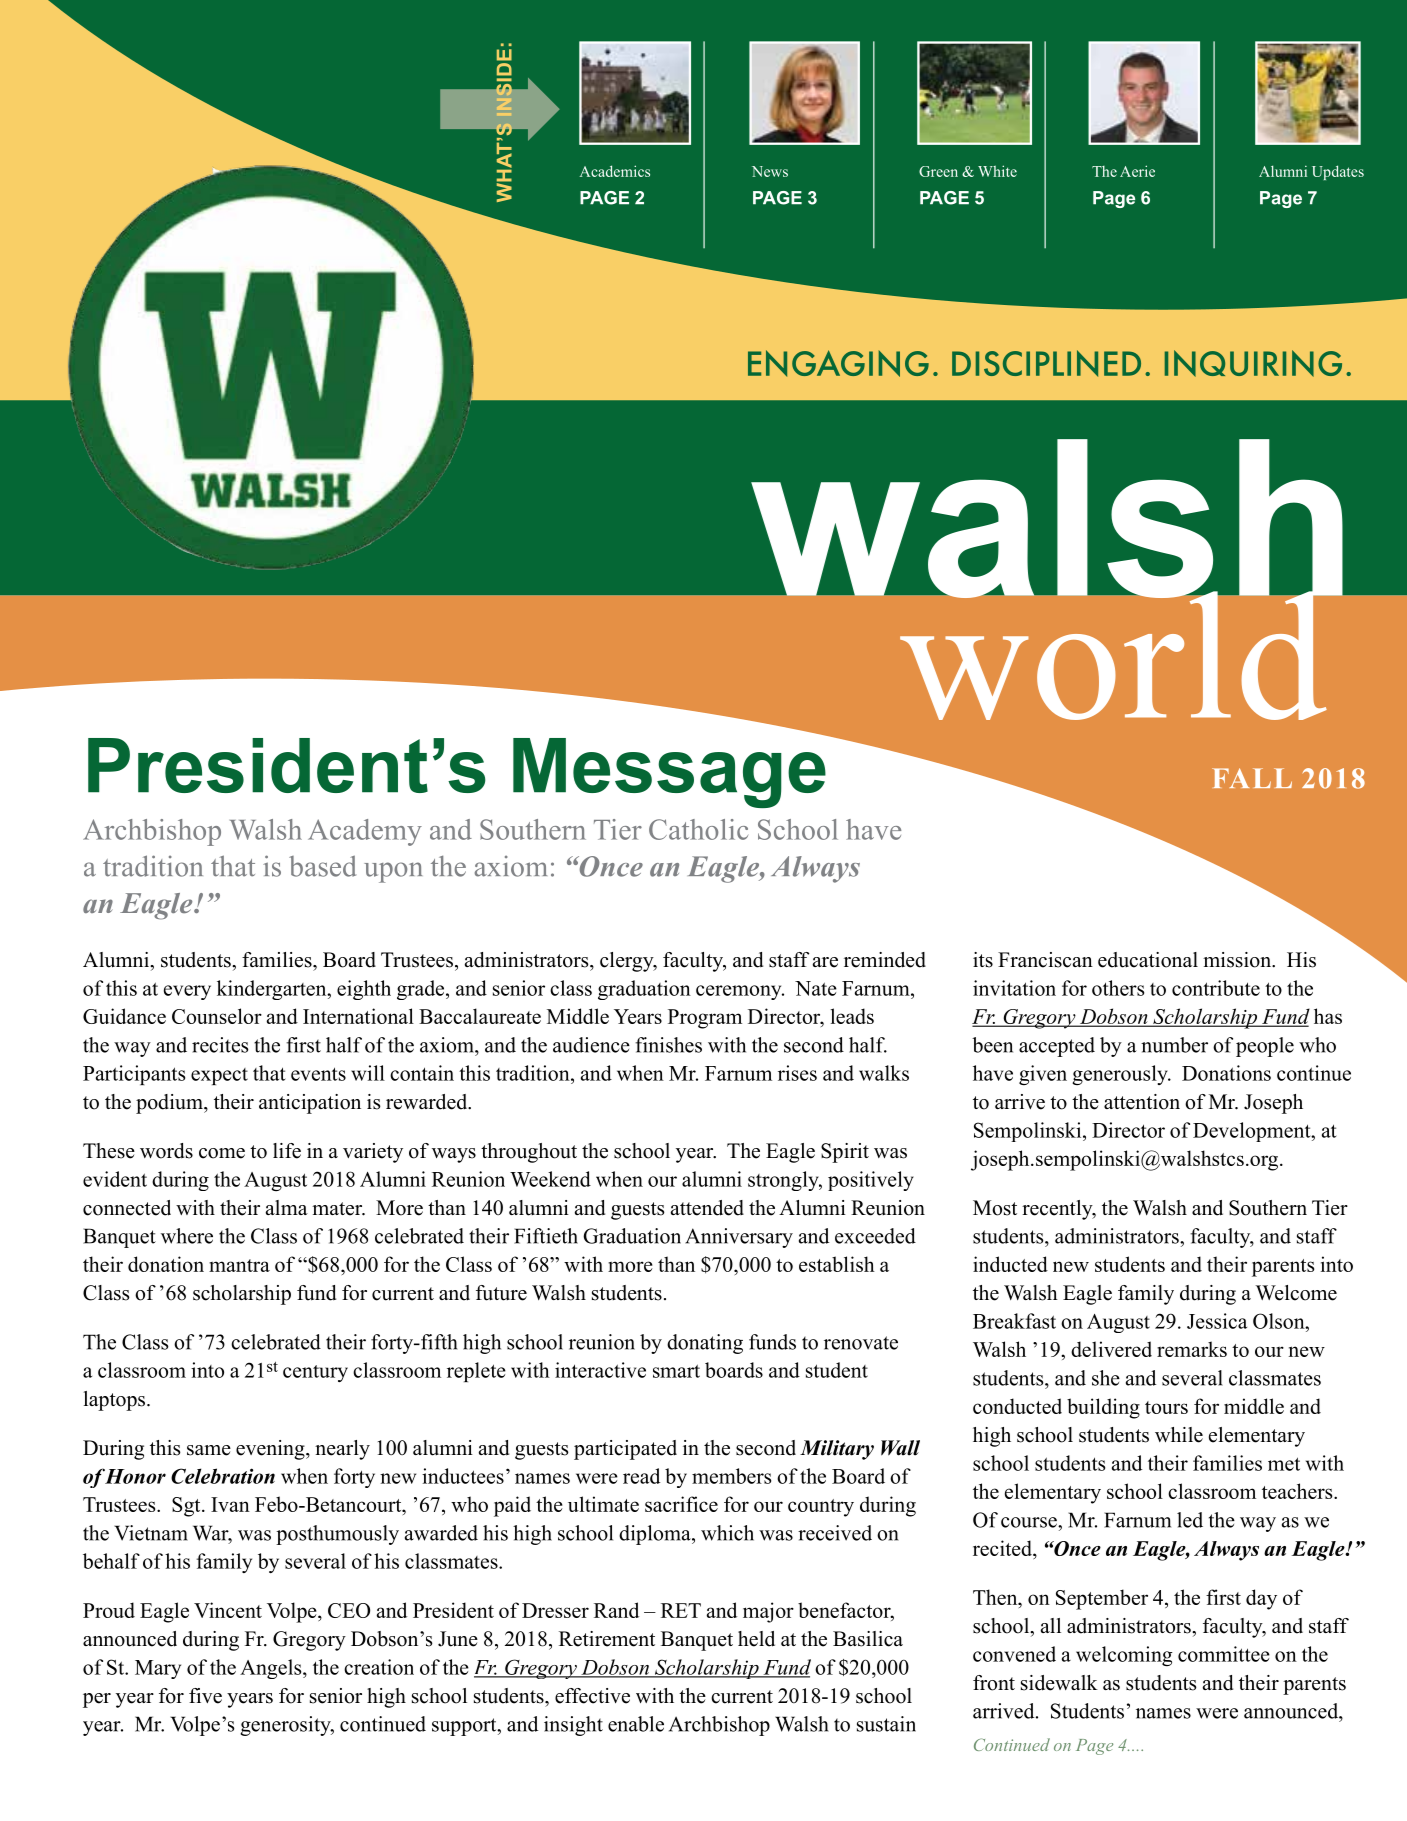 Image resolution: width=1407 pixels, height=1821 pixels. Describe the element at coordinates (239, 1265) in the page. I see `mantra` at that location.
